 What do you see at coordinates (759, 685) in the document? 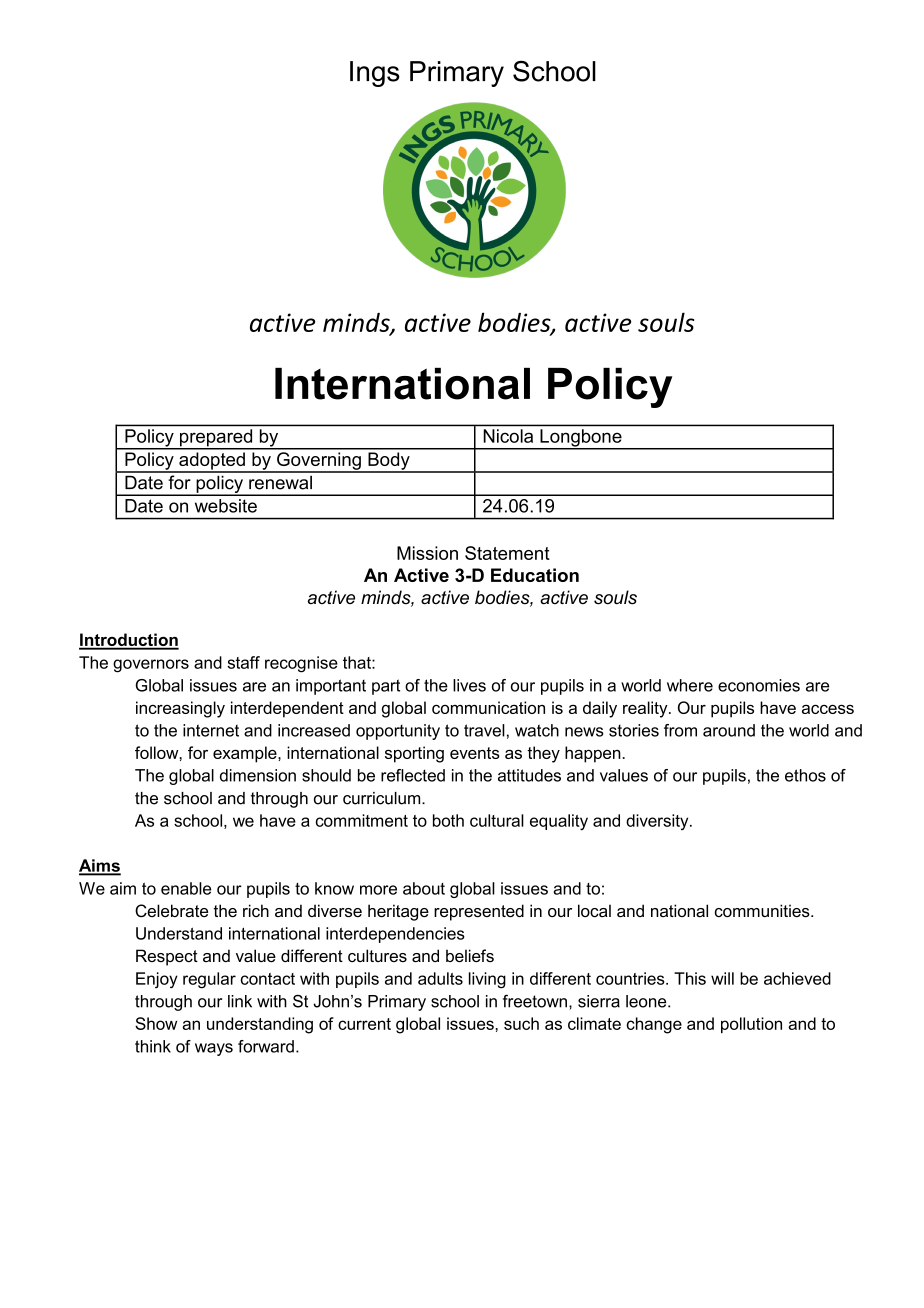
I see `economies` at bounding box center [759, 685].
